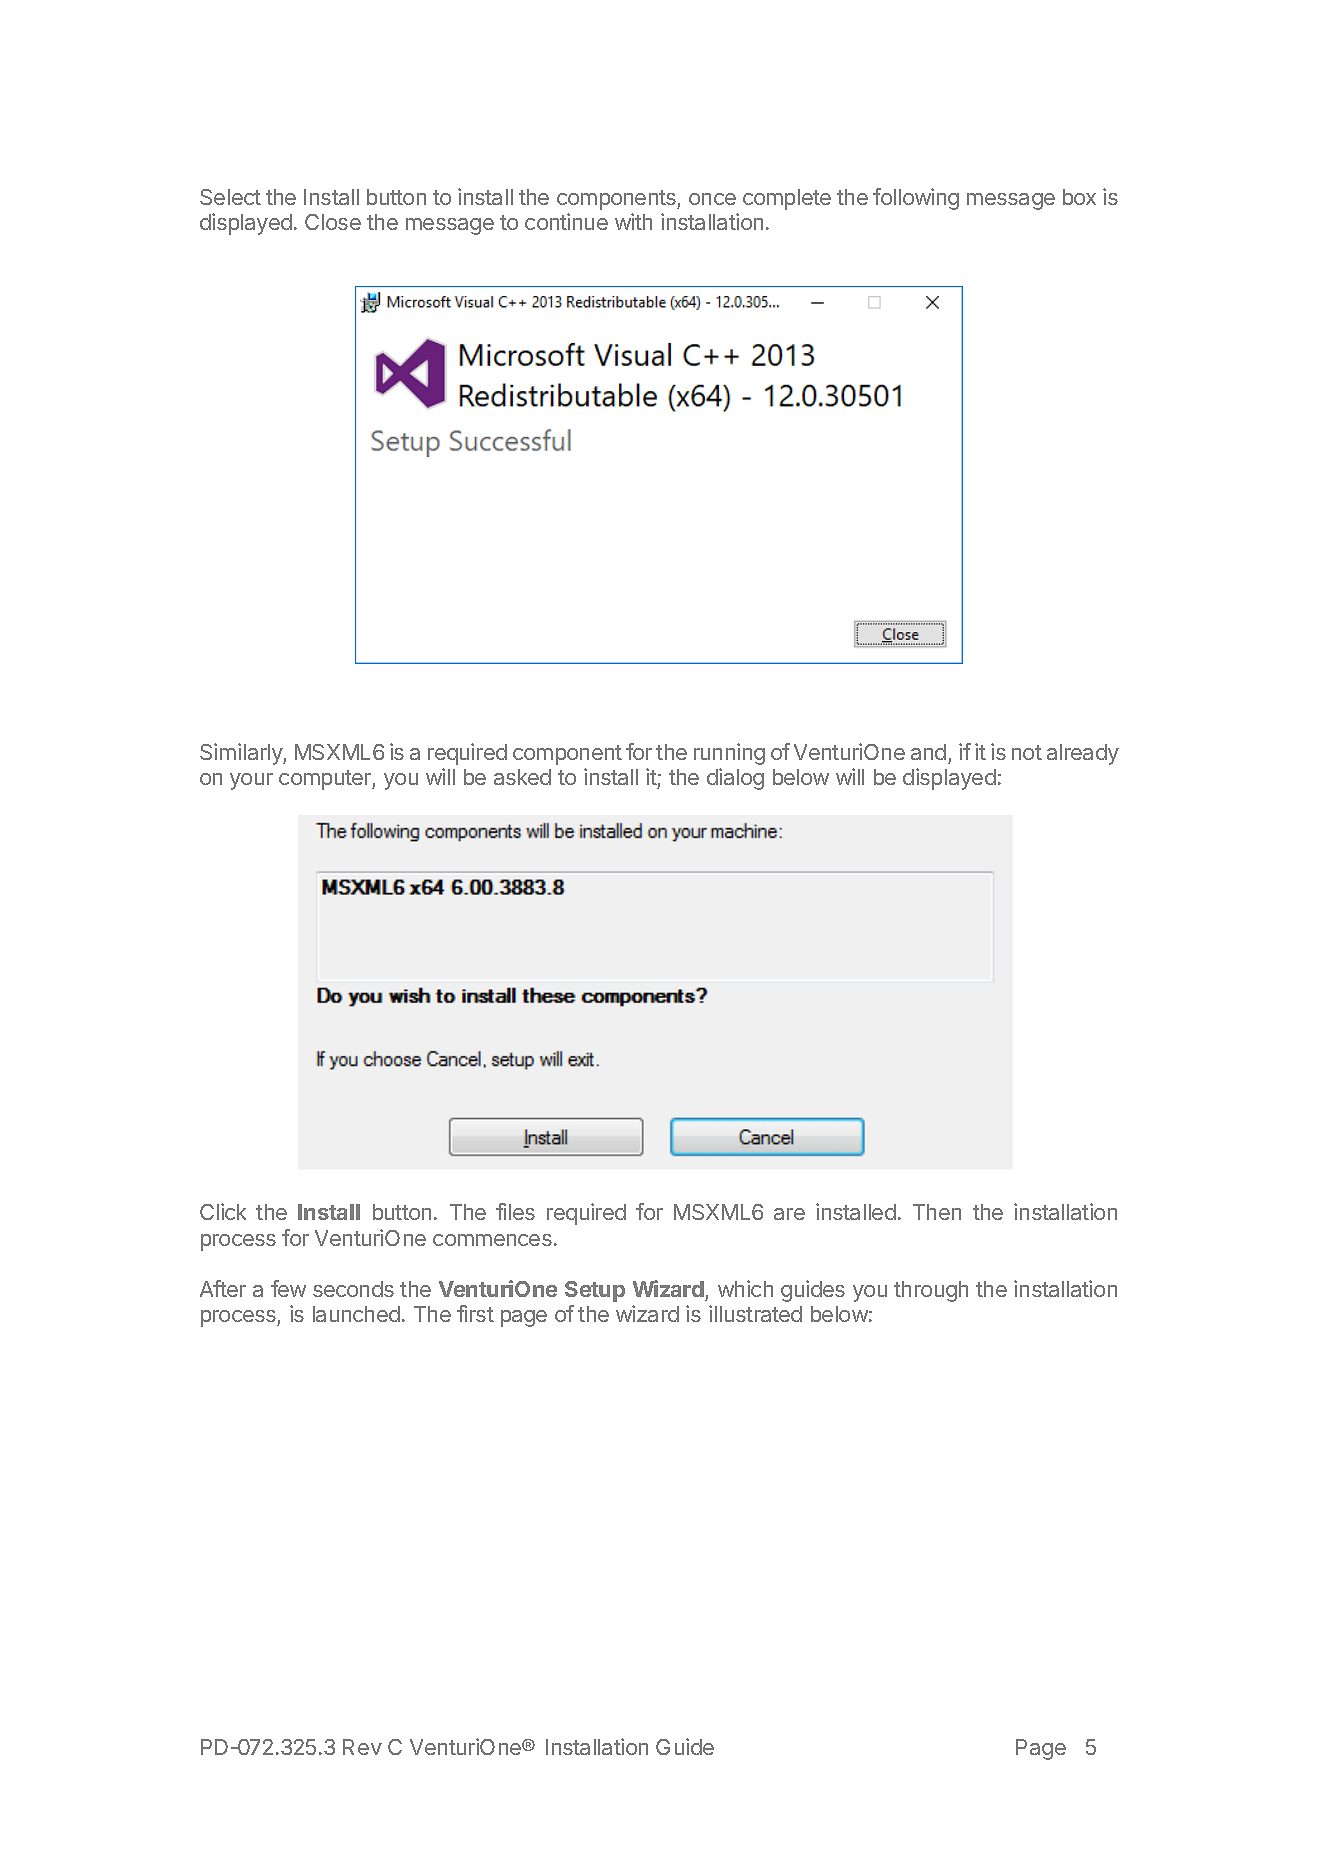  Describe the element at coordinates (333, 222) in the screenshot. I see `Close` at that location.
